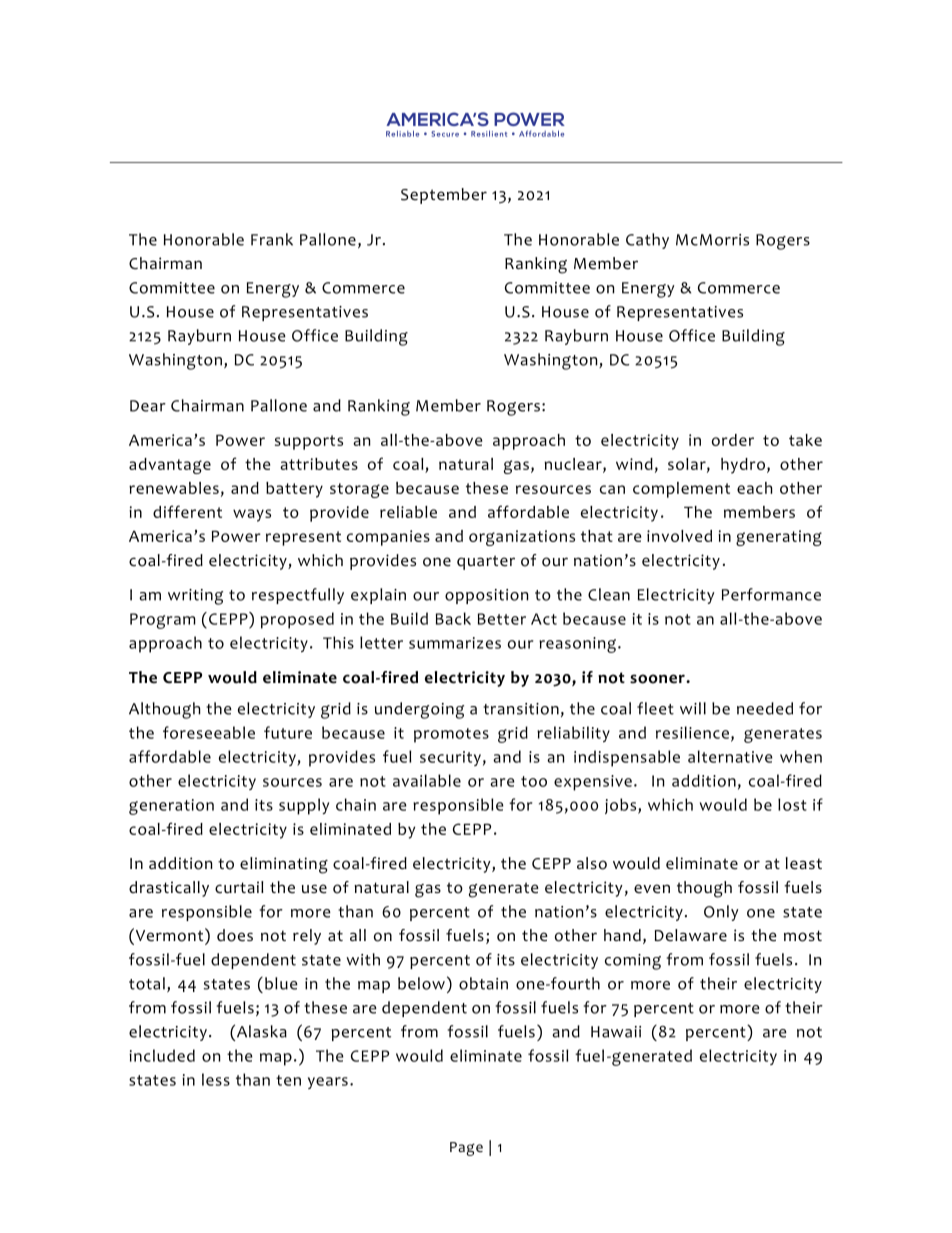  What do you see at coordinates (444, 196) in the document?
I see `September` at bounding box center [444, 196].
